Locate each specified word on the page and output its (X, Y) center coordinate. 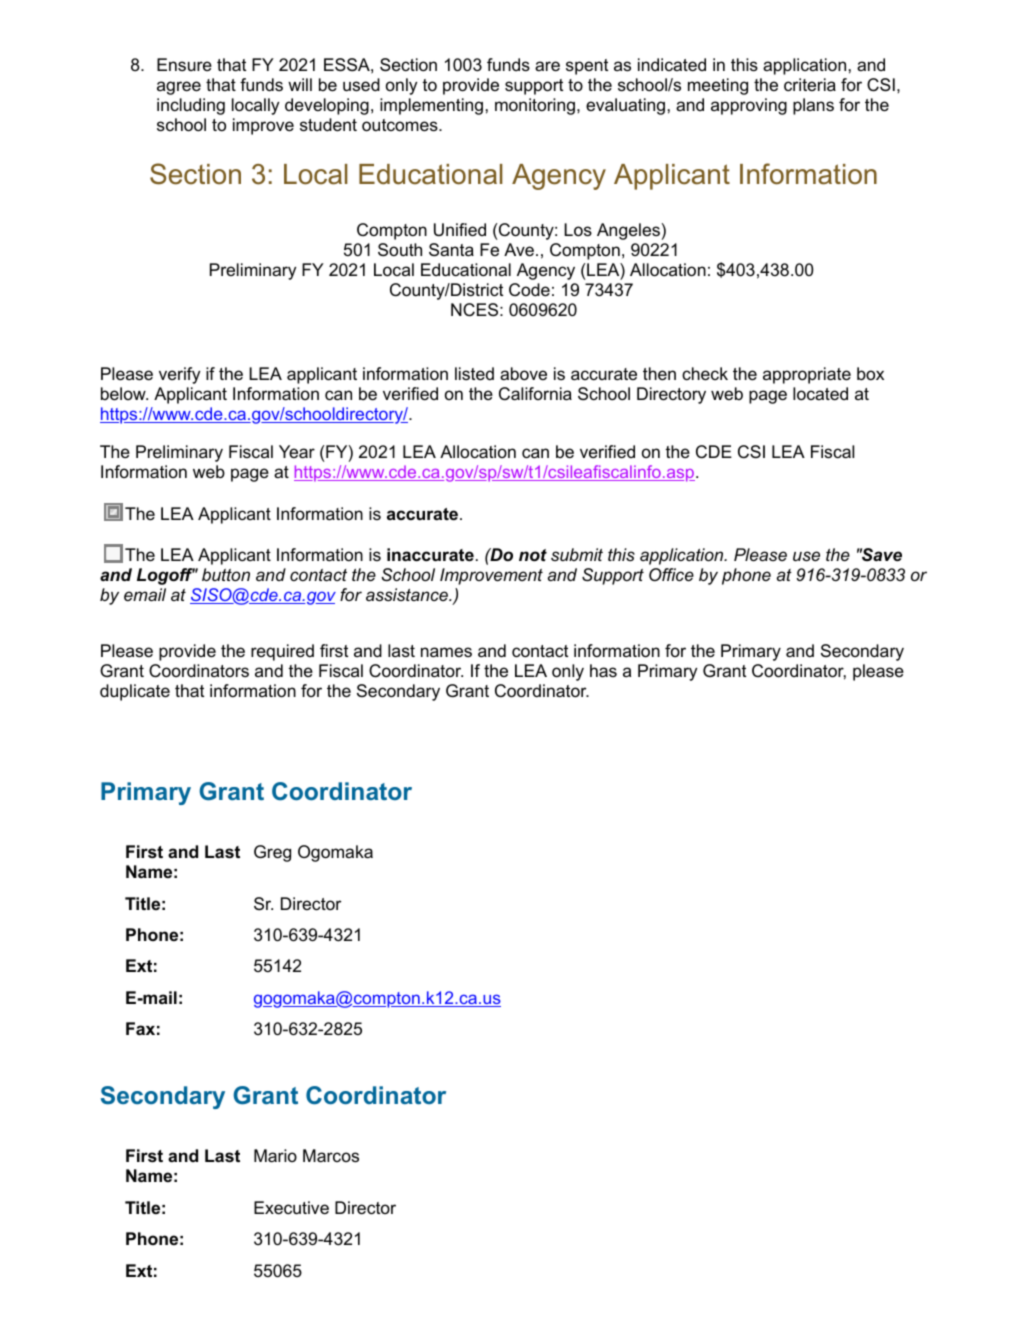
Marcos (331, 1156)
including (191, 106)
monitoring (535, 106)
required (282, 652)
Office (671, 575)
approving (749, 106)
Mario (275, 1155)
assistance (408, 595)
